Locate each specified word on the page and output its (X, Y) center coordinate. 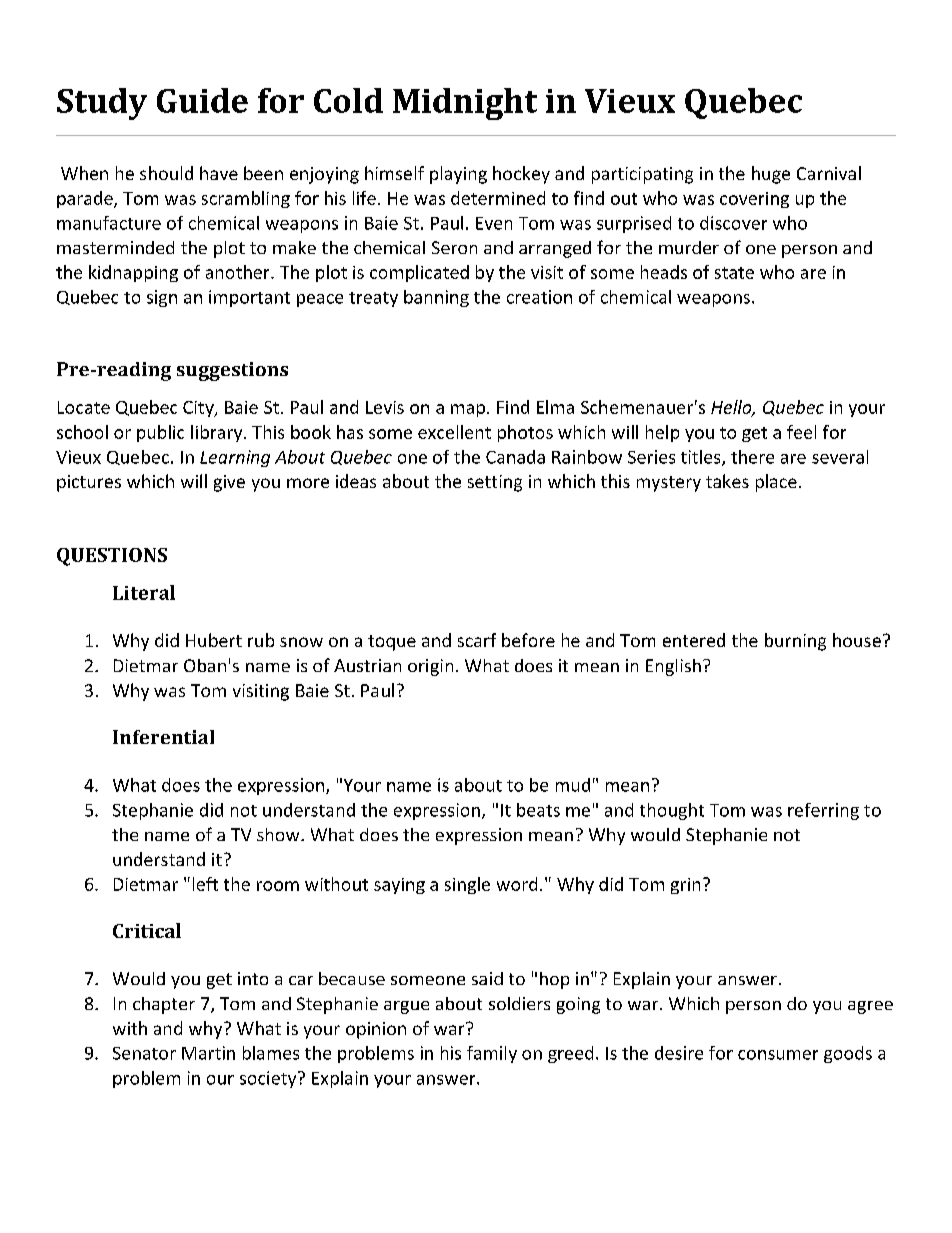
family (492, 1054)
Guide (202, 100)
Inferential (163, 737)
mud (573, 785)
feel (801, 432)
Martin (208, 1053)
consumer (778, 1055)
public (160, 433)
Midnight (465, 104)
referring (823, 811)
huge (771, 175)
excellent (454, 432)
